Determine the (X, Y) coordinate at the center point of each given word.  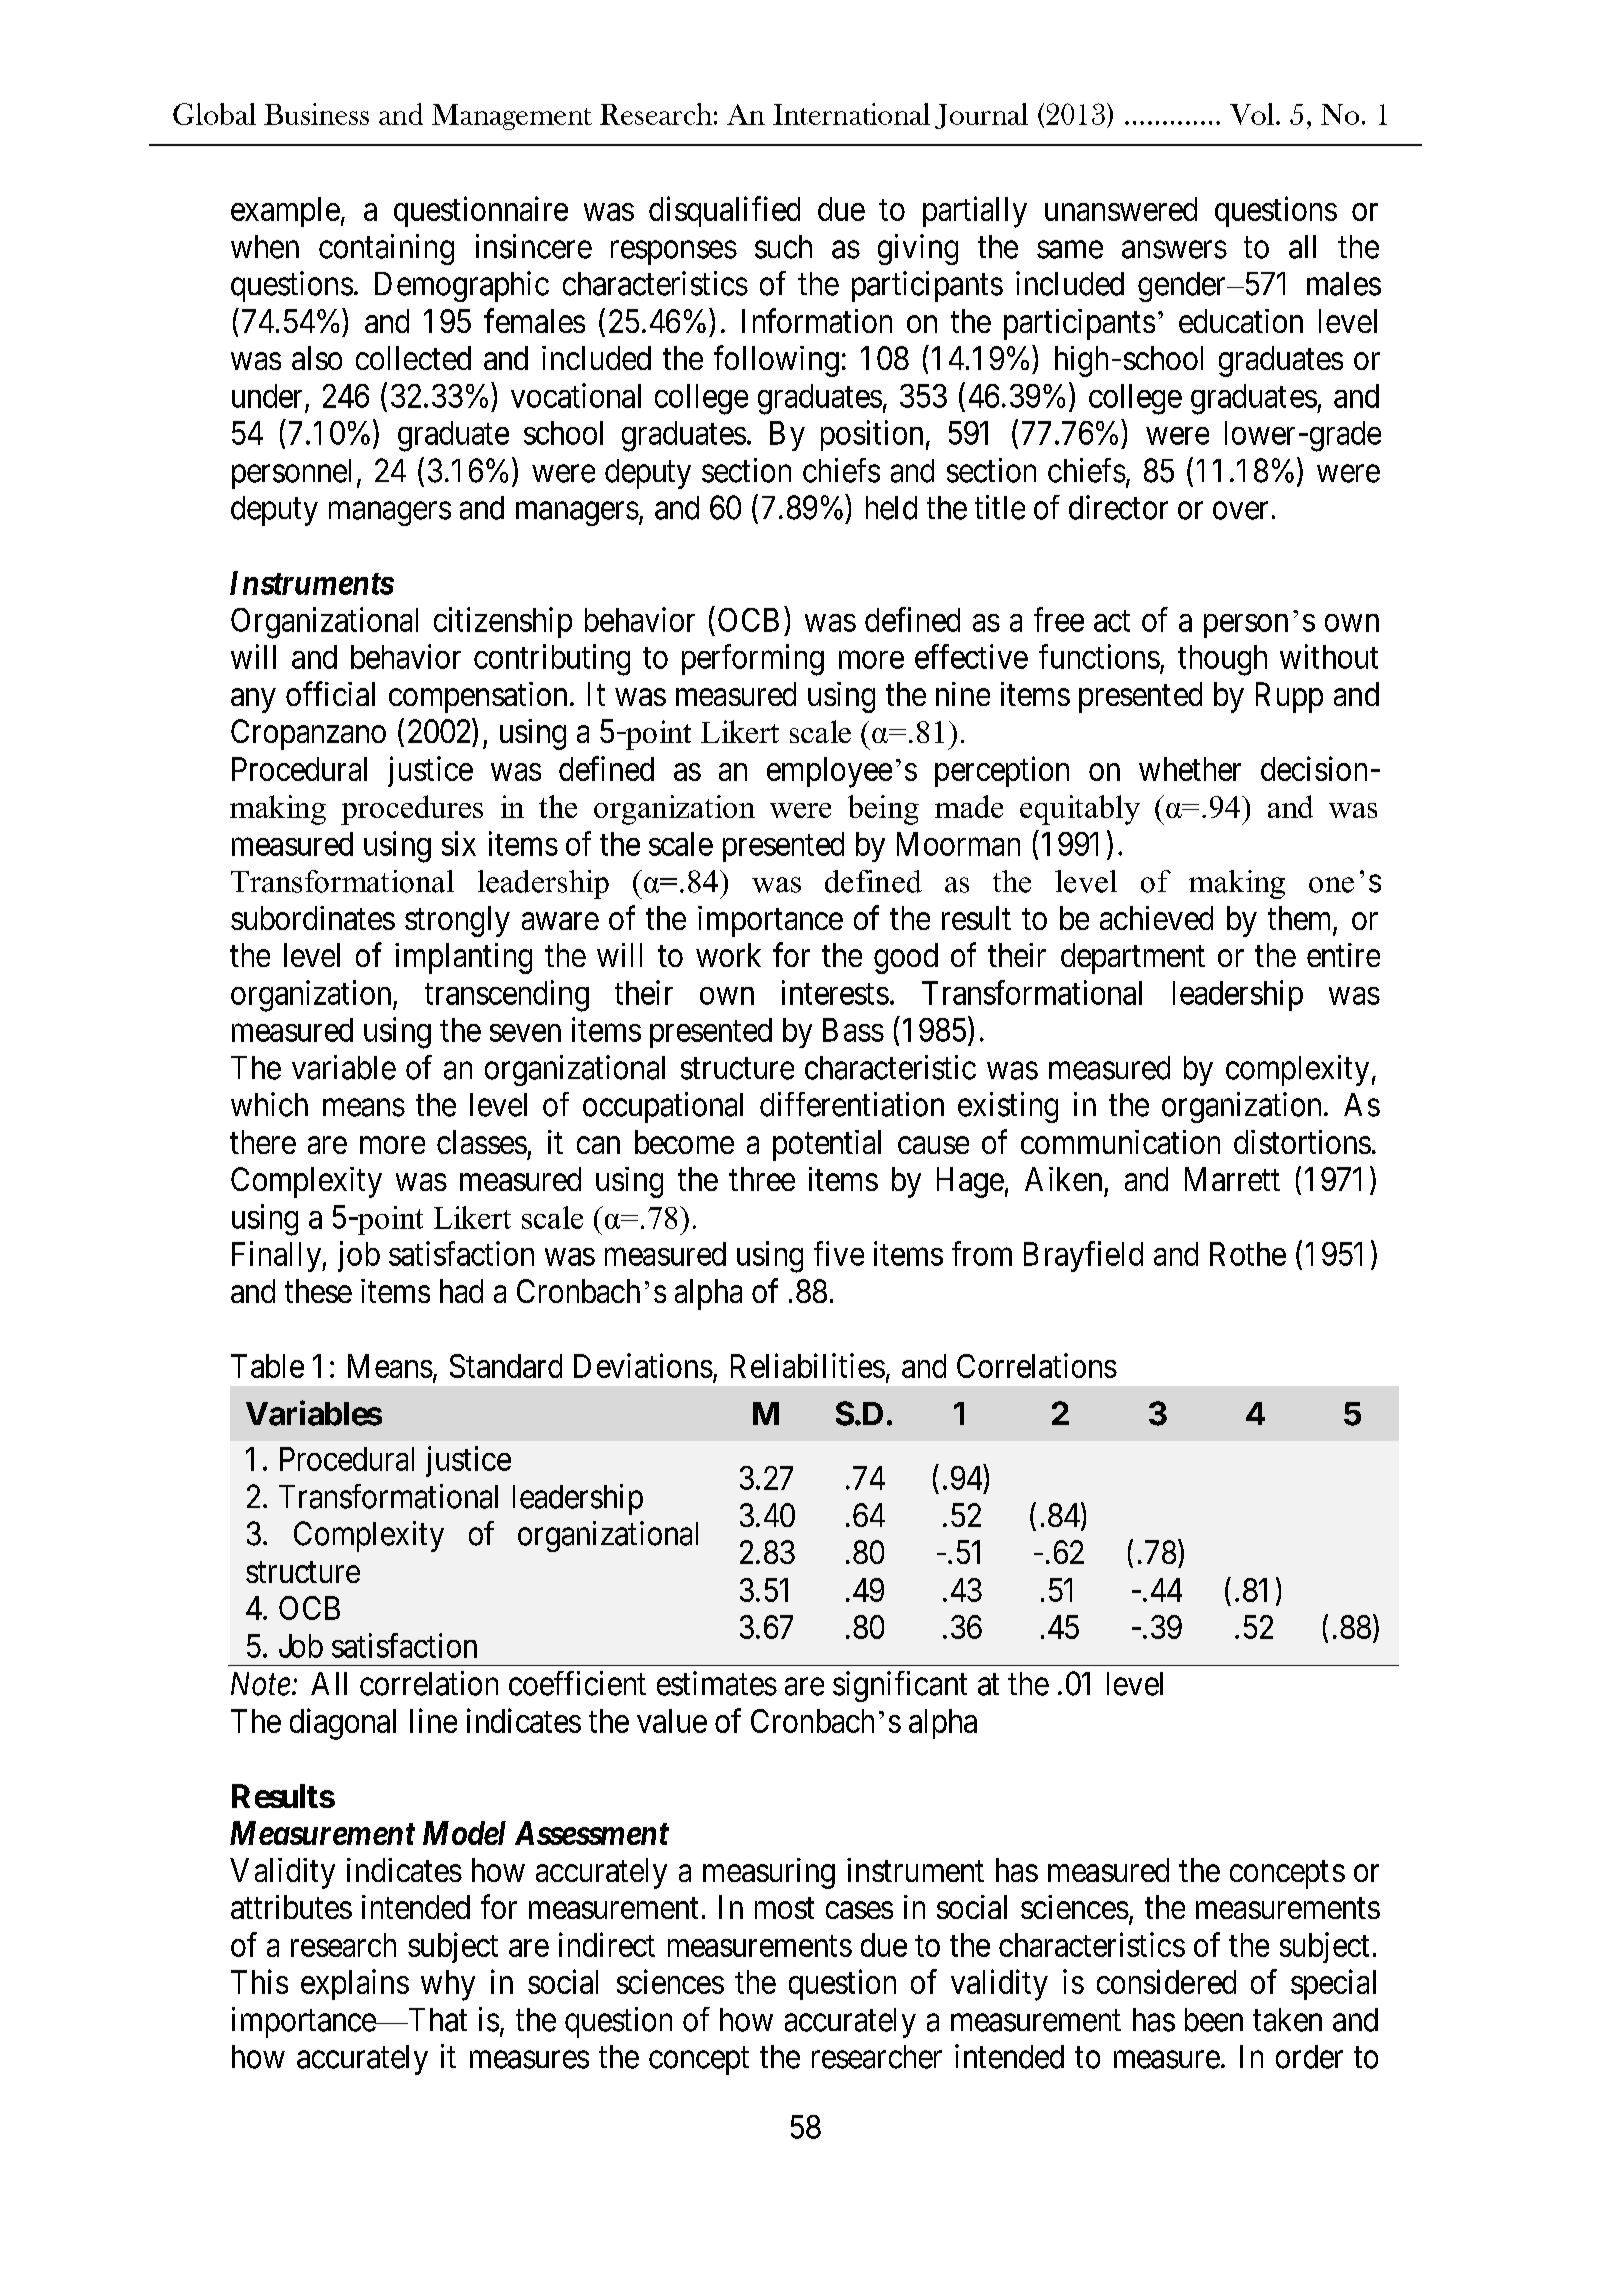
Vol (1252, 114)
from (982, 1253)
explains (355, 1984)
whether (1190, 769)
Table (267, 1366)
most (784, 1908)
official (330, 693)
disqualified (724, 211)
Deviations (643, 1365)
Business (316, 114)
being (883, 810)
